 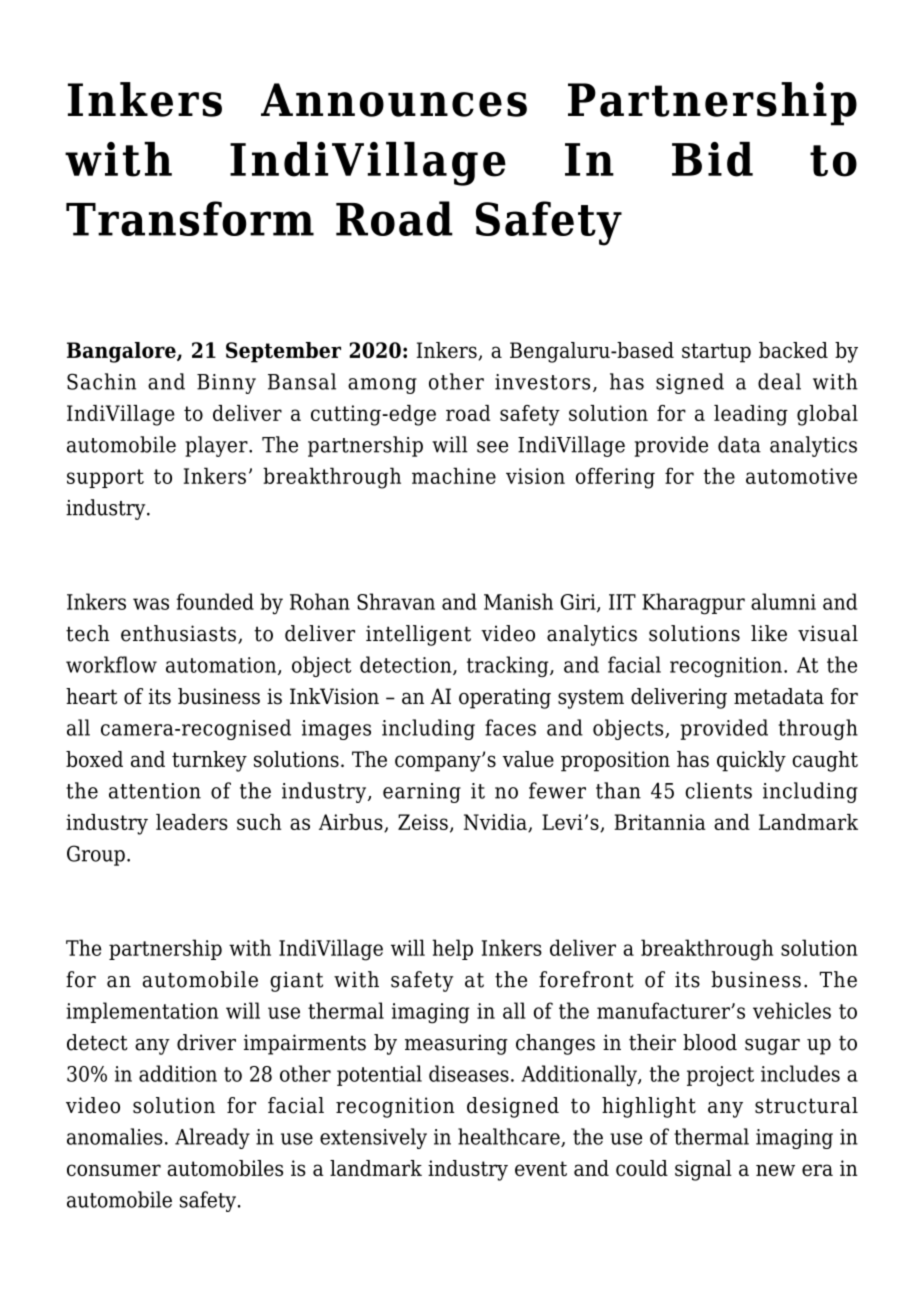 What do you see at coordinates (452, 949) in the screenshot?
I see `help` at bounding box center [452, 949].
